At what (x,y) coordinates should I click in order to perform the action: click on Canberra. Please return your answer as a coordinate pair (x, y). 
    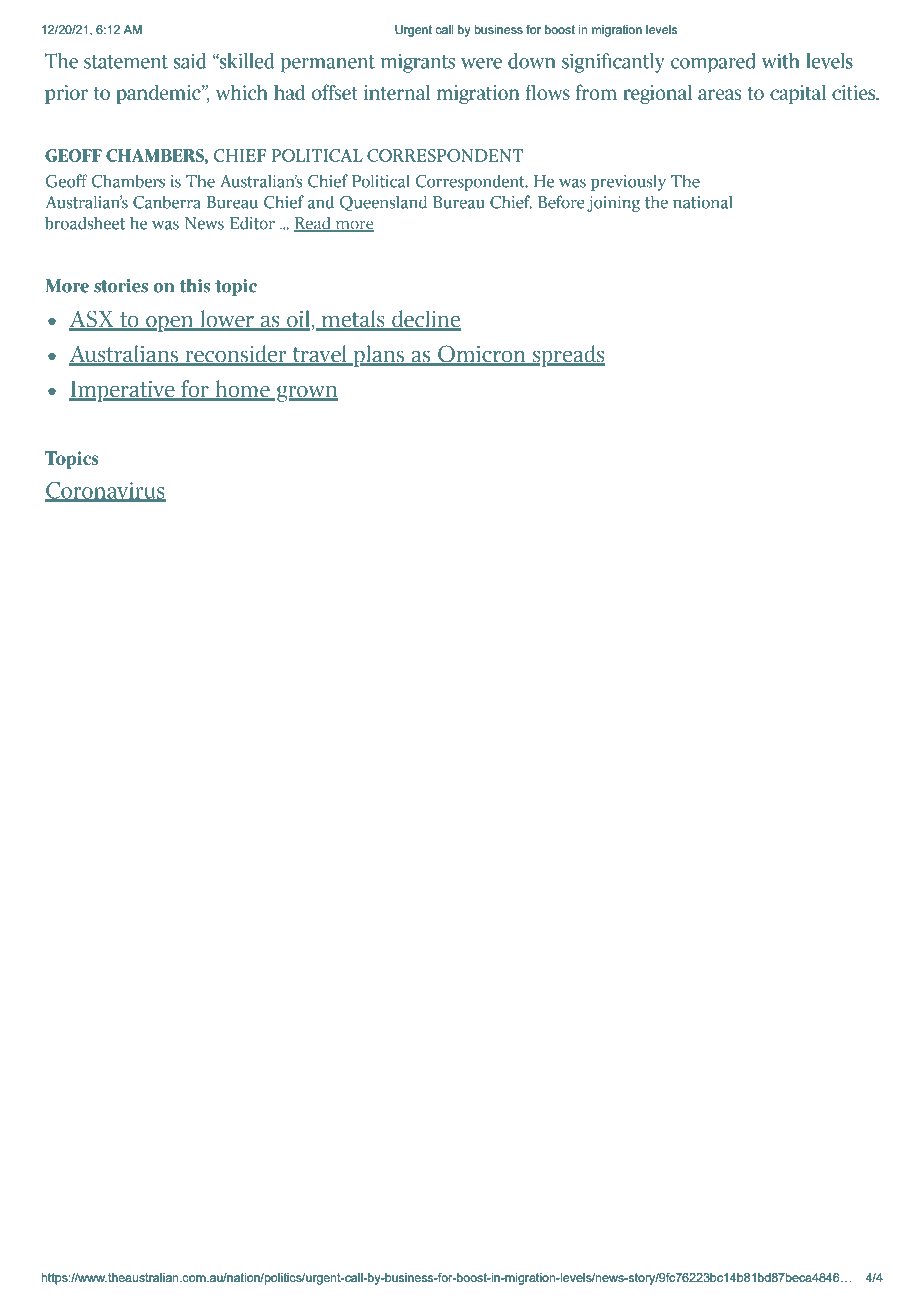
    Looking at the image, I should click on (167, 202).
